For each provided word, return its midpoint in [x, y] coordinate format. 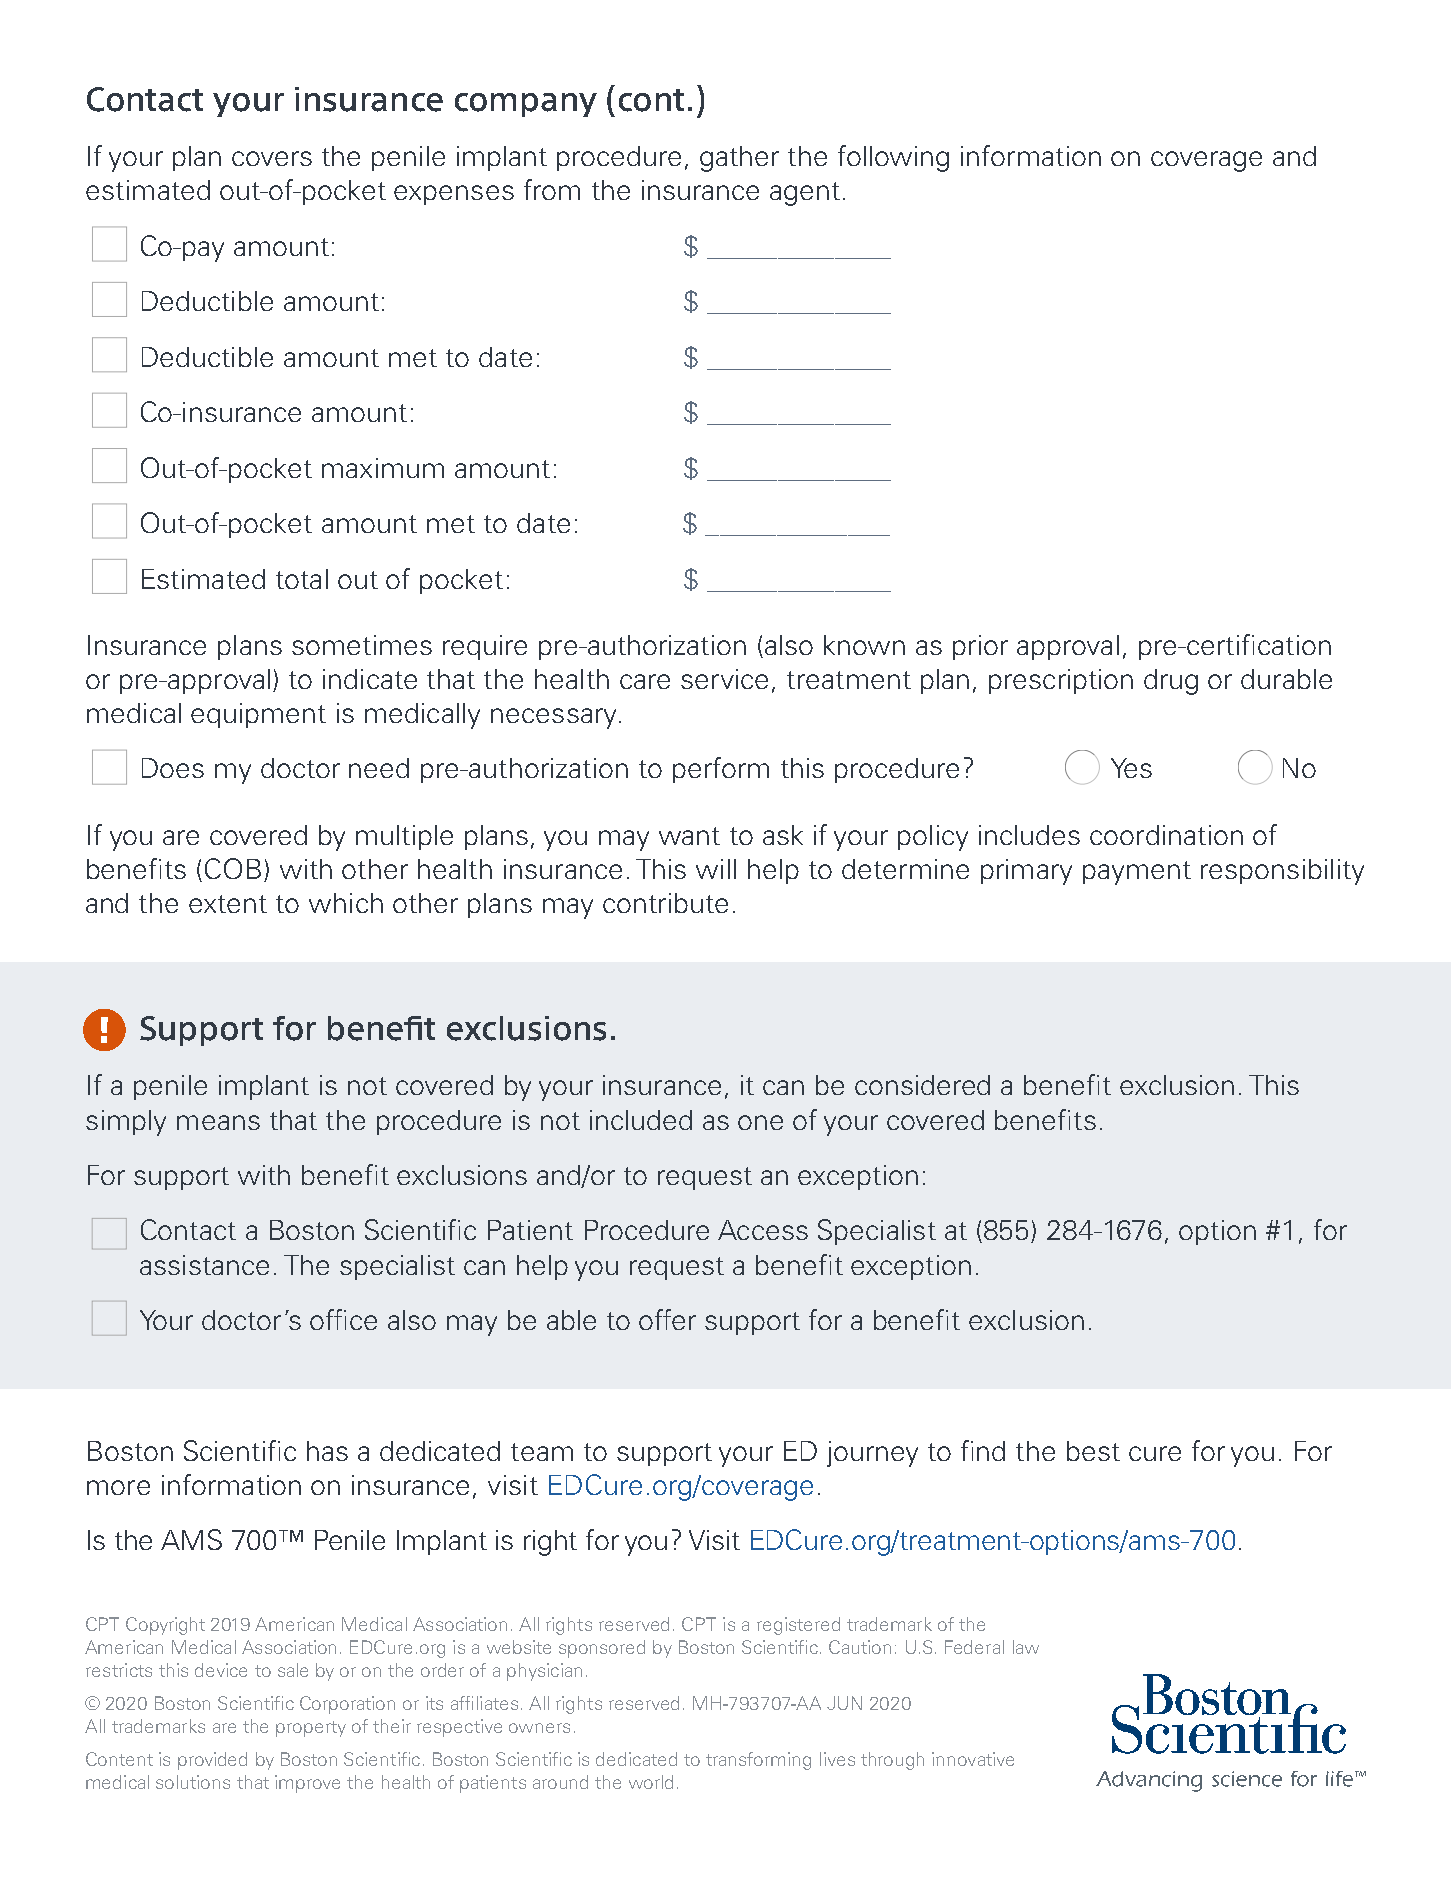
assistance [204, 1265]
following [893, 158]
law [1026, 1647]
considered [922, 1085]
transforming [758, 1761]
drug [1171, 682]
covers [272, 158]
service [724, 679]
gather [739, 159]
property [311, 1729]
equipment [258, 715]
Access [763, 1230]
